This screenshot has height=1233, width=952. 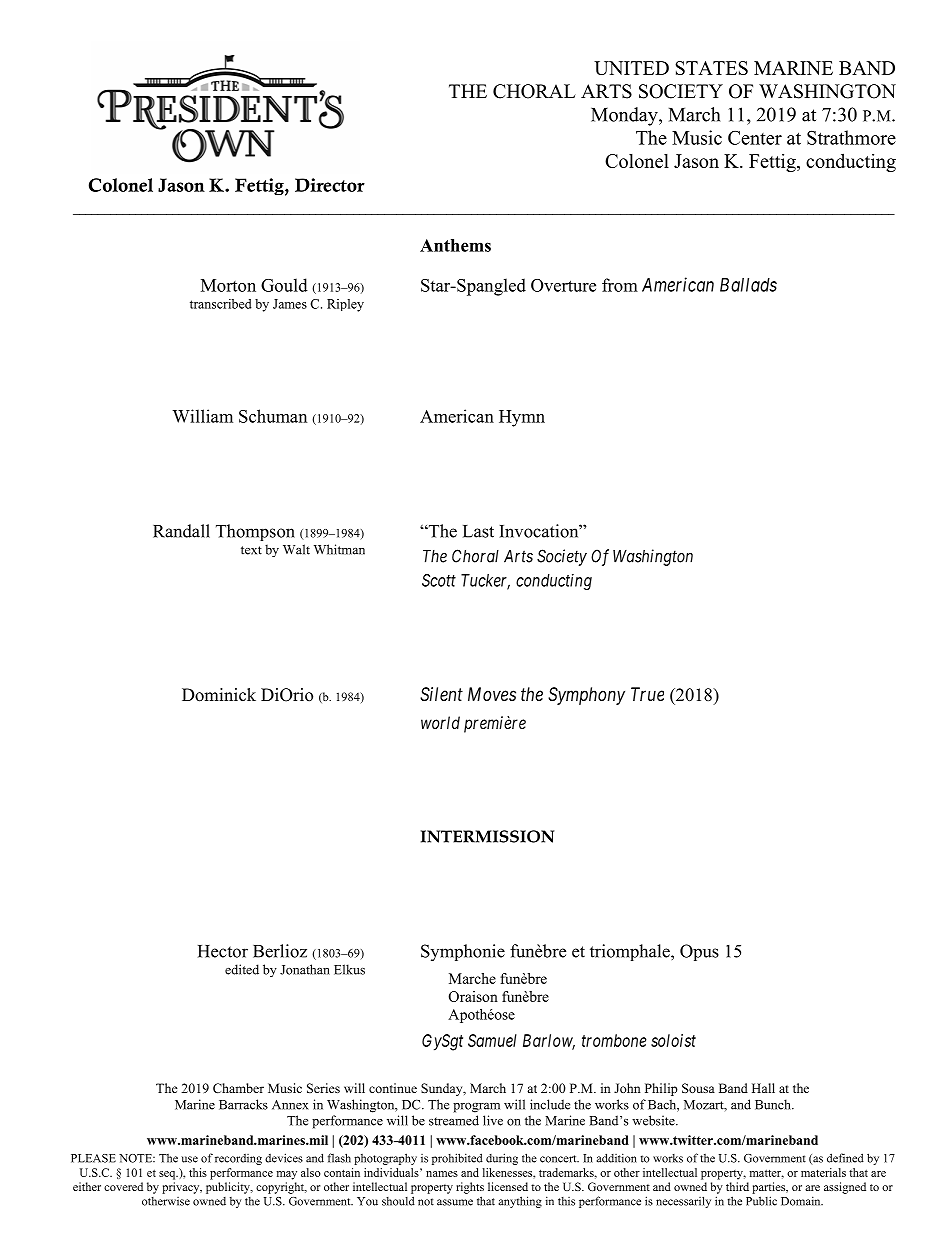 I want to click on Director, so click(x=330, y=185).
